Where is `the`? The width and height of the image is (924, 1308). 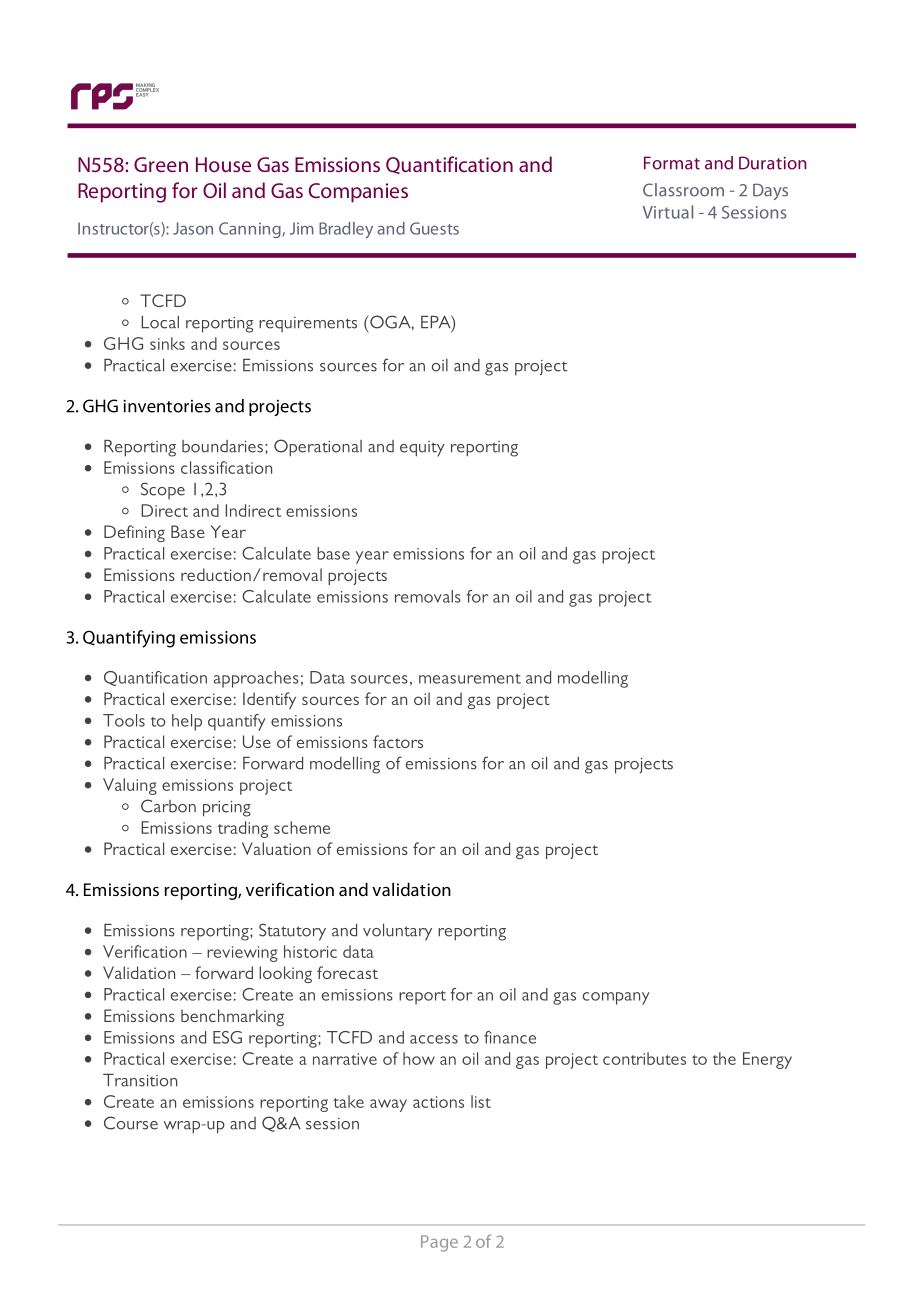
the is located at coordinates (724, 1058).
